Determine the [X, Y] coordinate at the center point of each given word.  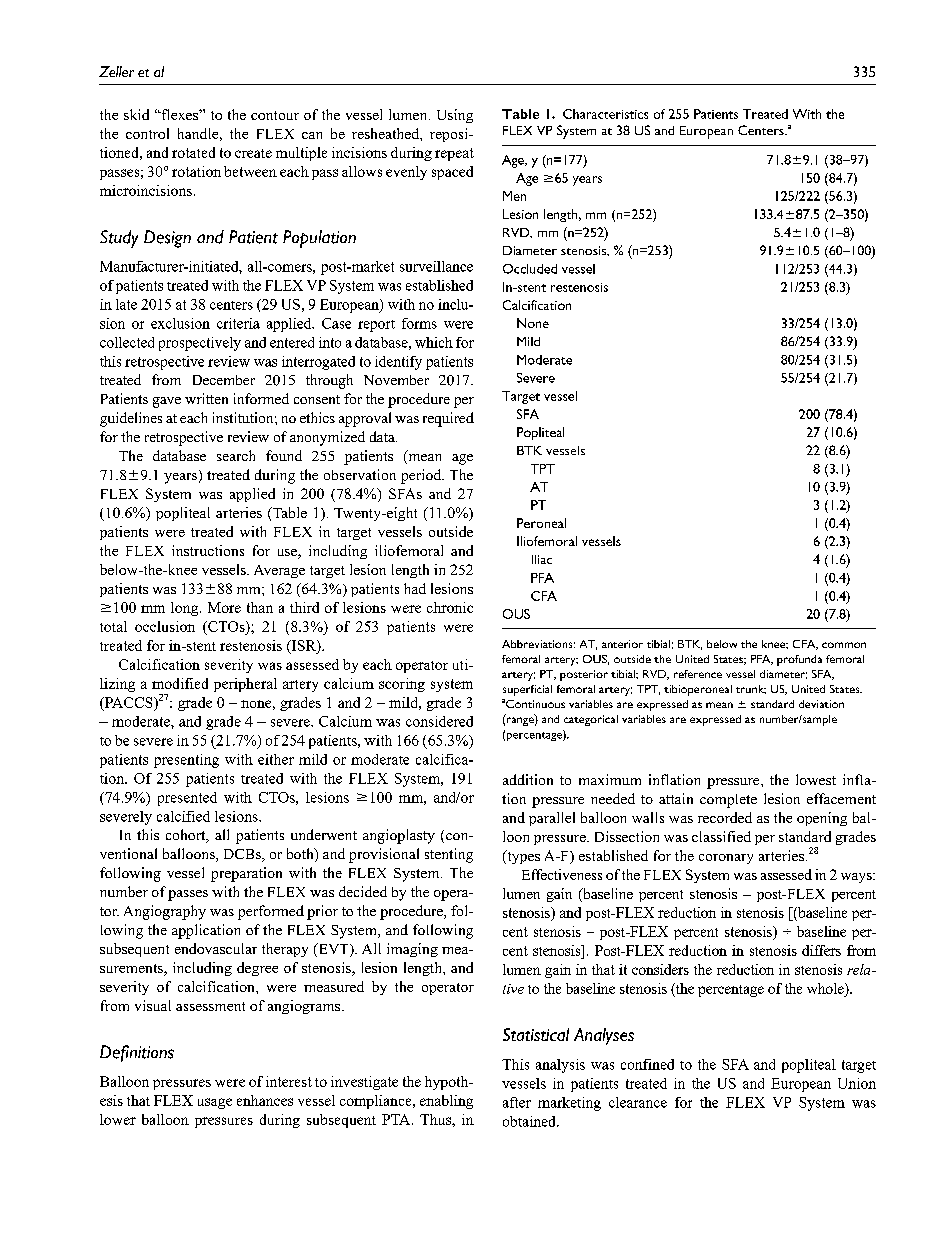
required [448, 419]
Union [857, 1083]
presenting [186, 761]
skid [136, 114]
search [236, 455]
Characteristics [605, 114]
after [517, 1102]
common [844, 645]
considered [439, 721]
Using [455, 116]
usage [215, 1103]
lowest [816, 779]
